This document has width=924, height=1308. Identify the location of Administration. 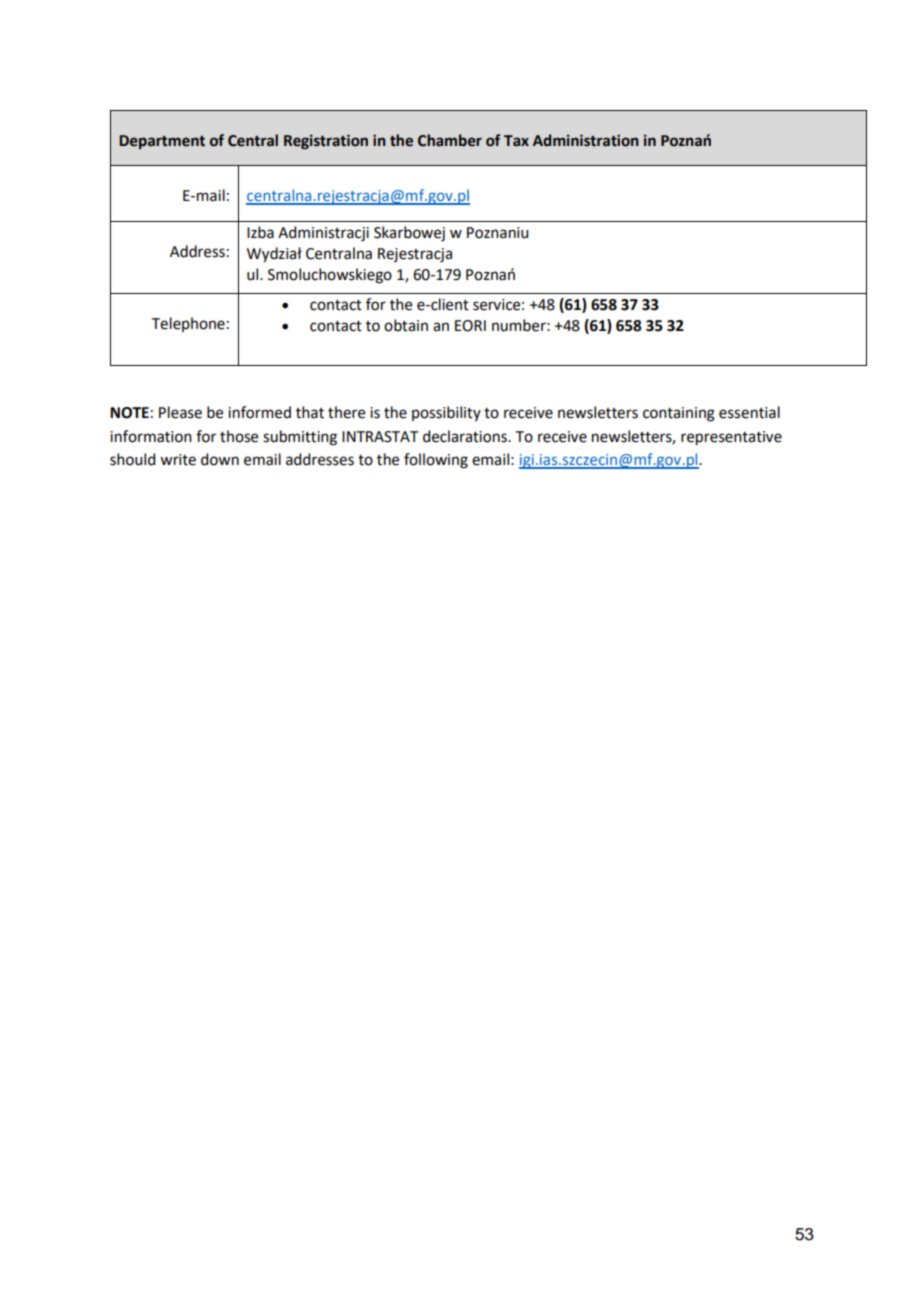
(586, 140).
